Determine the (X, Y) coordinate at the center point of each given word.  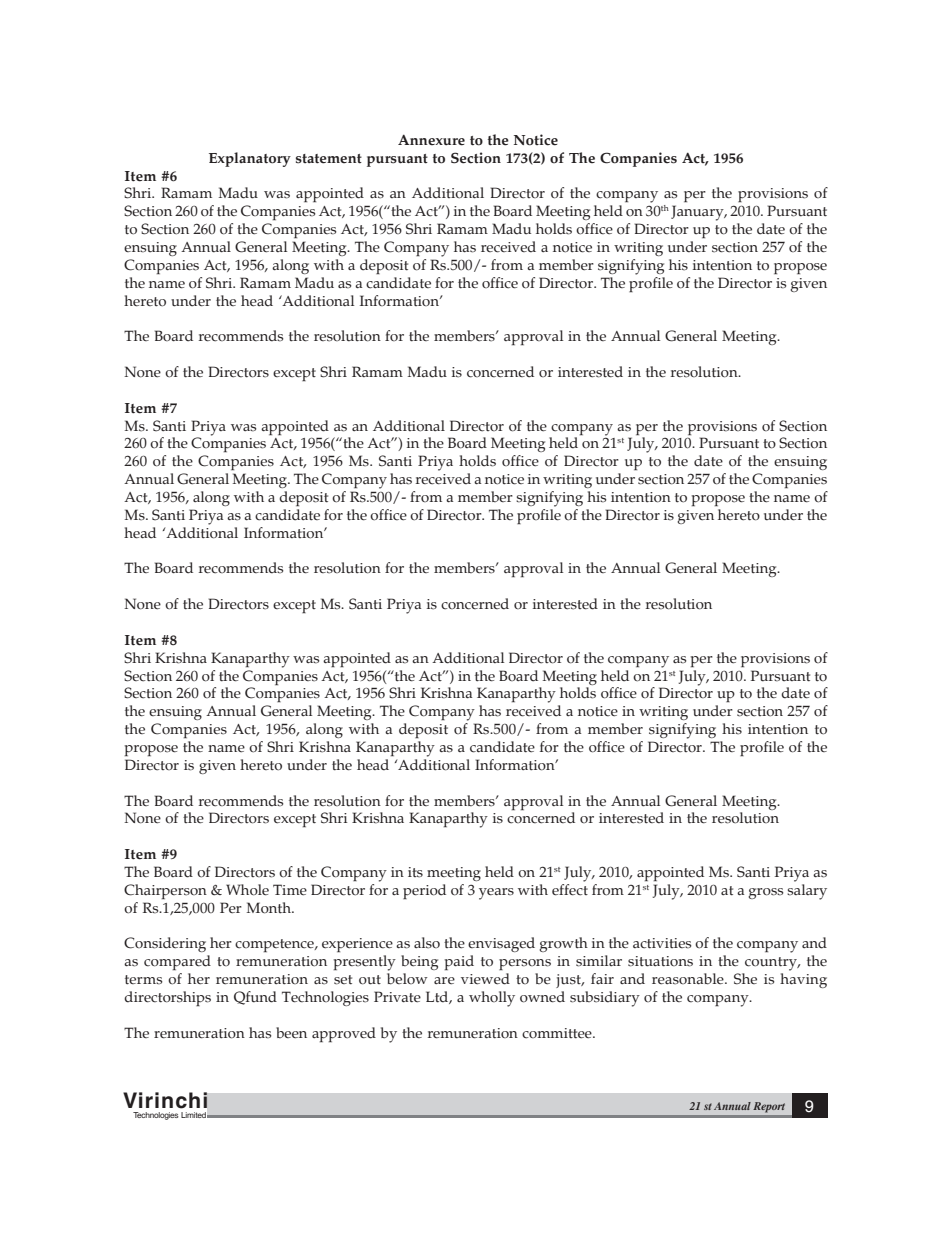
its (415, 872)
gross (766, 893)
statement (329, 159)
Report (769, 1107)
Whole (247, 890)
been (291, 1033)
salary (807, 892)
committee (558, 1033)
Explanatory (250, 159)
